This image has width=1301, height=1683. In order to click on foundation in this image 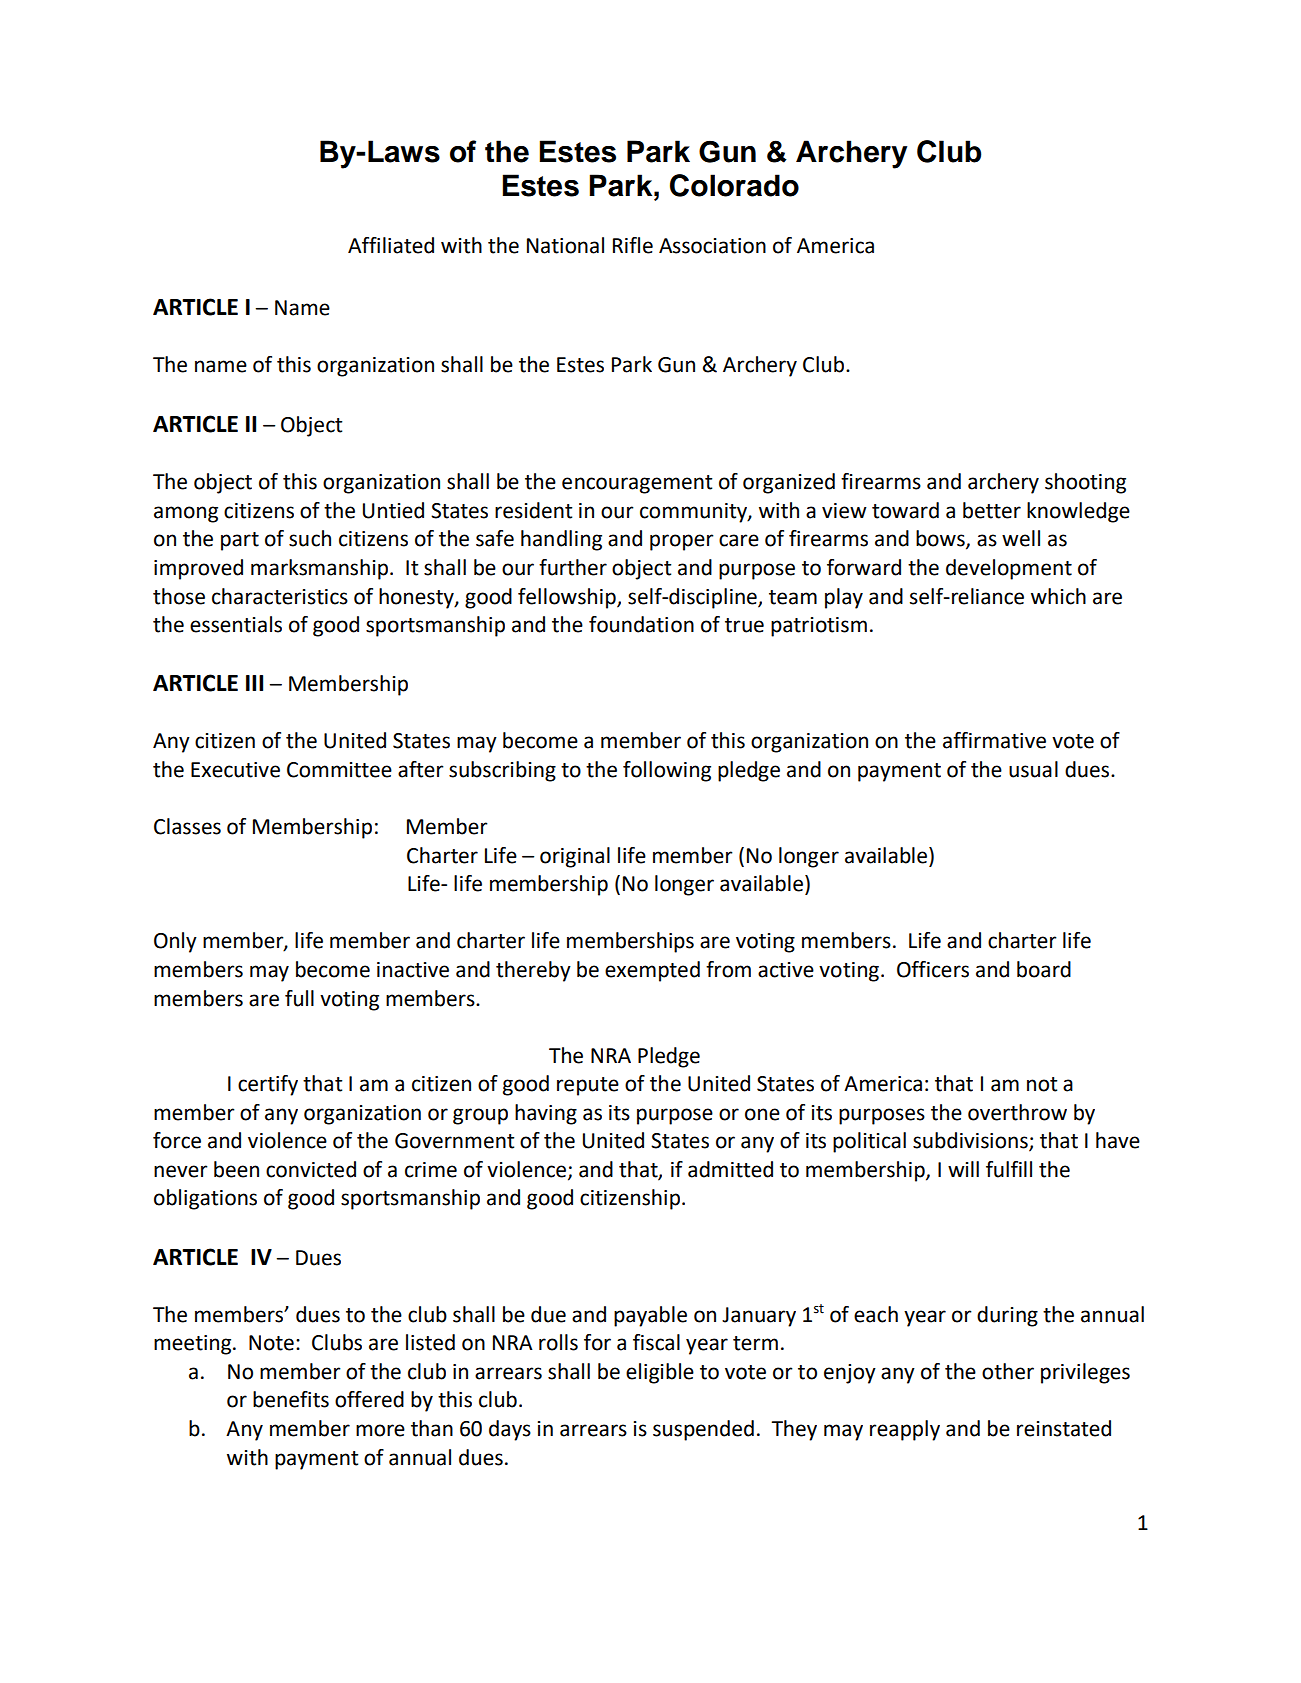, I will do `click(641, 624)`.
